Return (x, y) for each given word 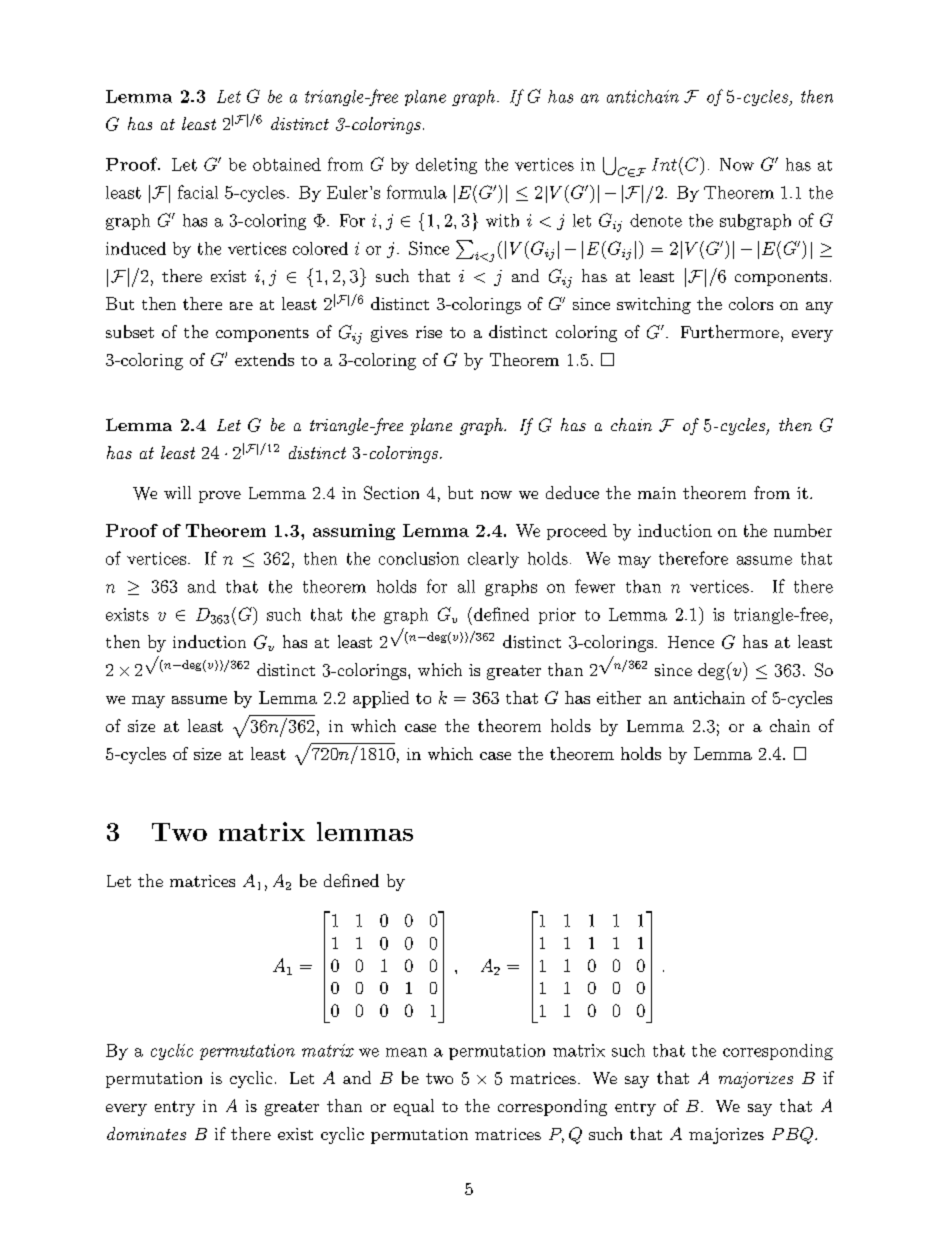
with (502, 220)
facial (198, 192)
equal (414, 1107)
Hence (691, 642)
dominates (146, 1133)
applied (381, 699)
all (466, 586)
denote (656, 220)
